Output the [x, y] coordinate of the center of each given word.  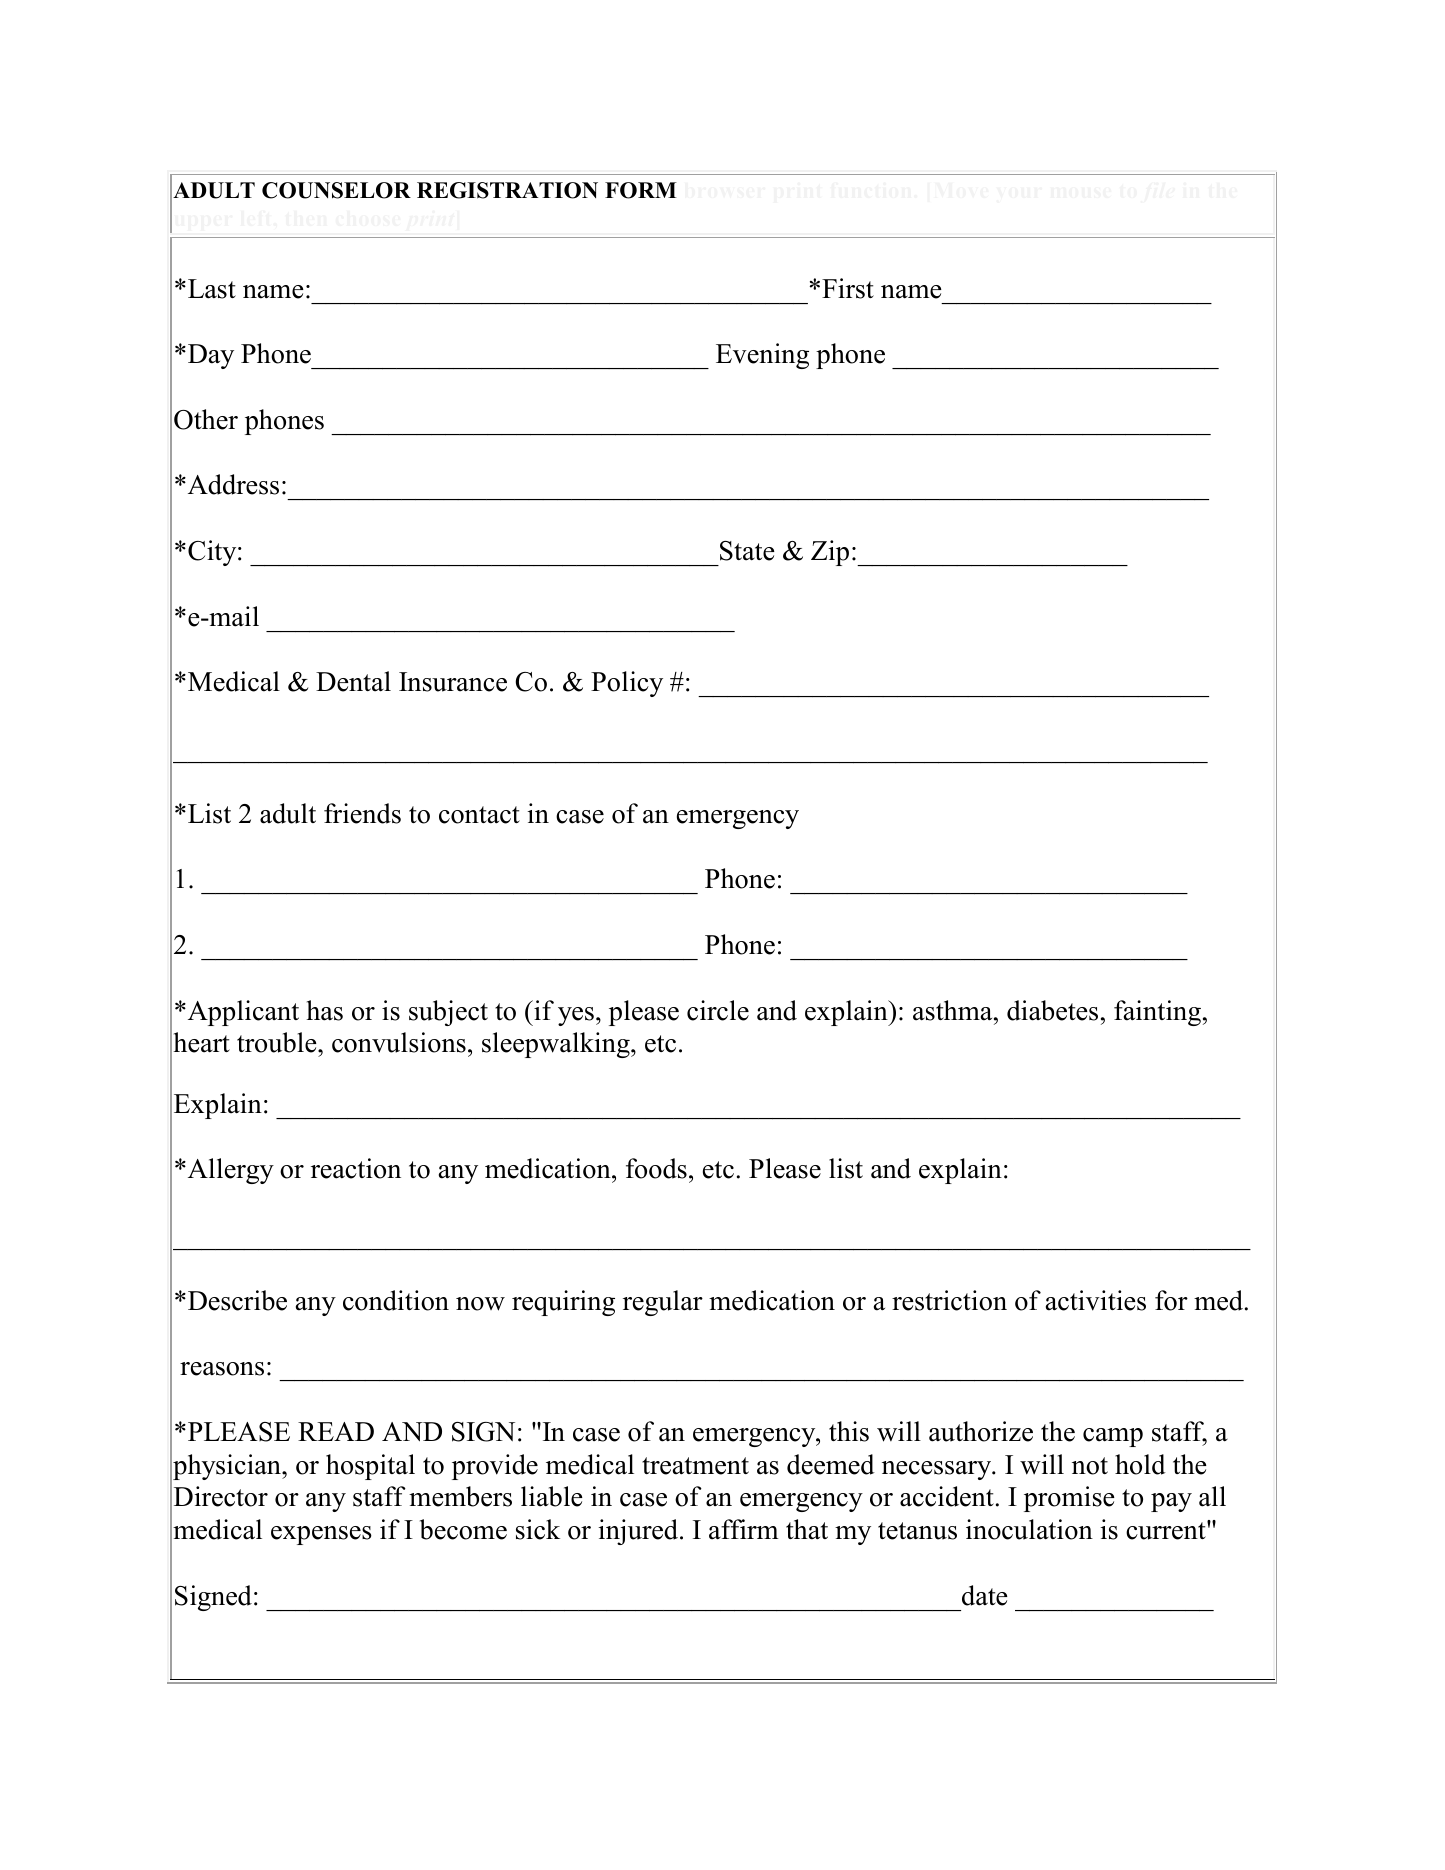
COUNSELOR [336, 190]
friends [362, 813]
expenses [321, 1535]
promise [1069, 1499]
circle [718, 1010]
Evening [762, 356]
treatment [695, 1466]
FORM [641, 190]
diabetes [1052, 1010]
